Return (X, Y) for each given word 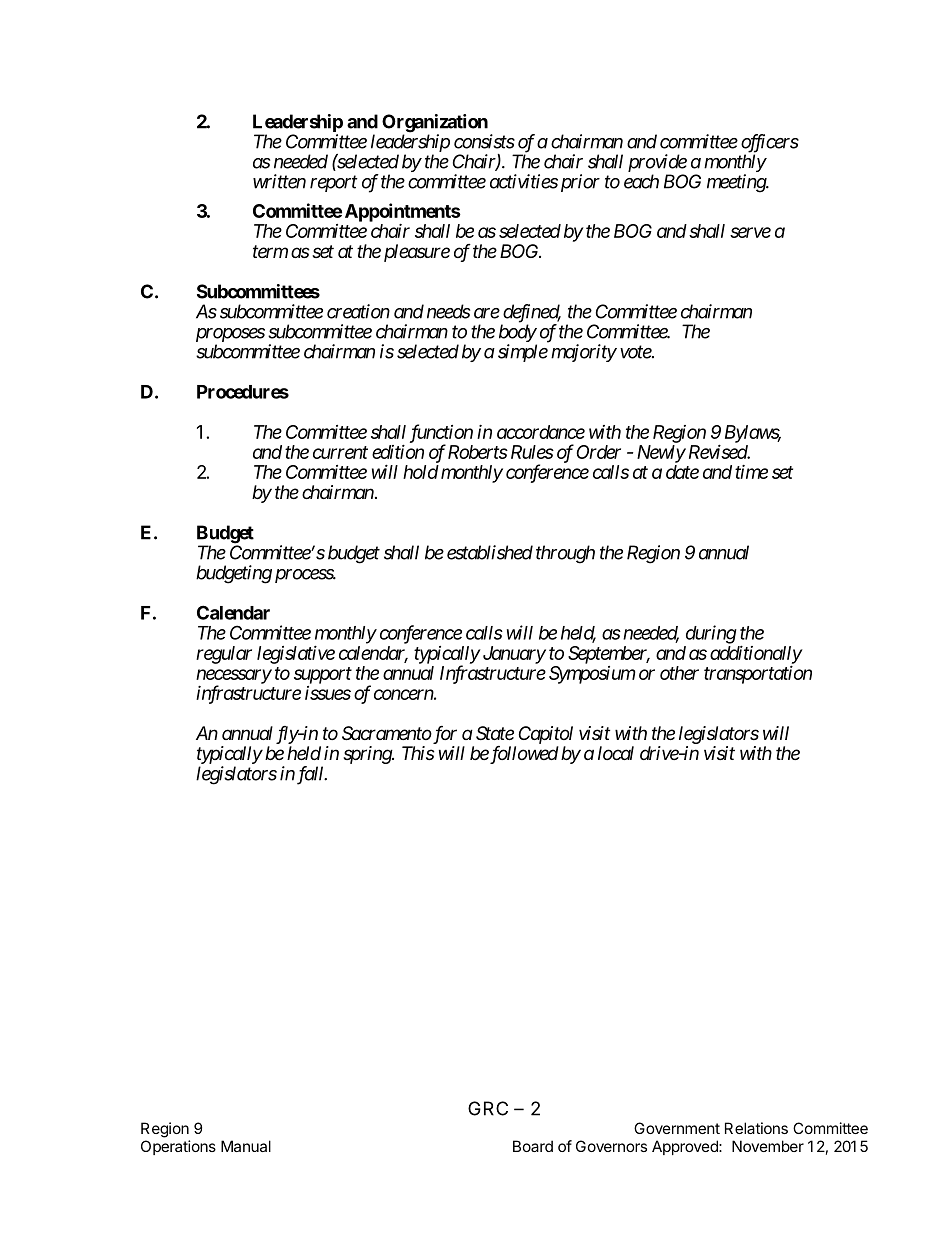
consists (484, 141)
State (495, 733)
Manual (246, 1146)
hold (421, 472)
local (616, 753)
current (340, 452)
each (641, 181)
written (279, 181)
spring (368, 755)
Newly (661, 454)
